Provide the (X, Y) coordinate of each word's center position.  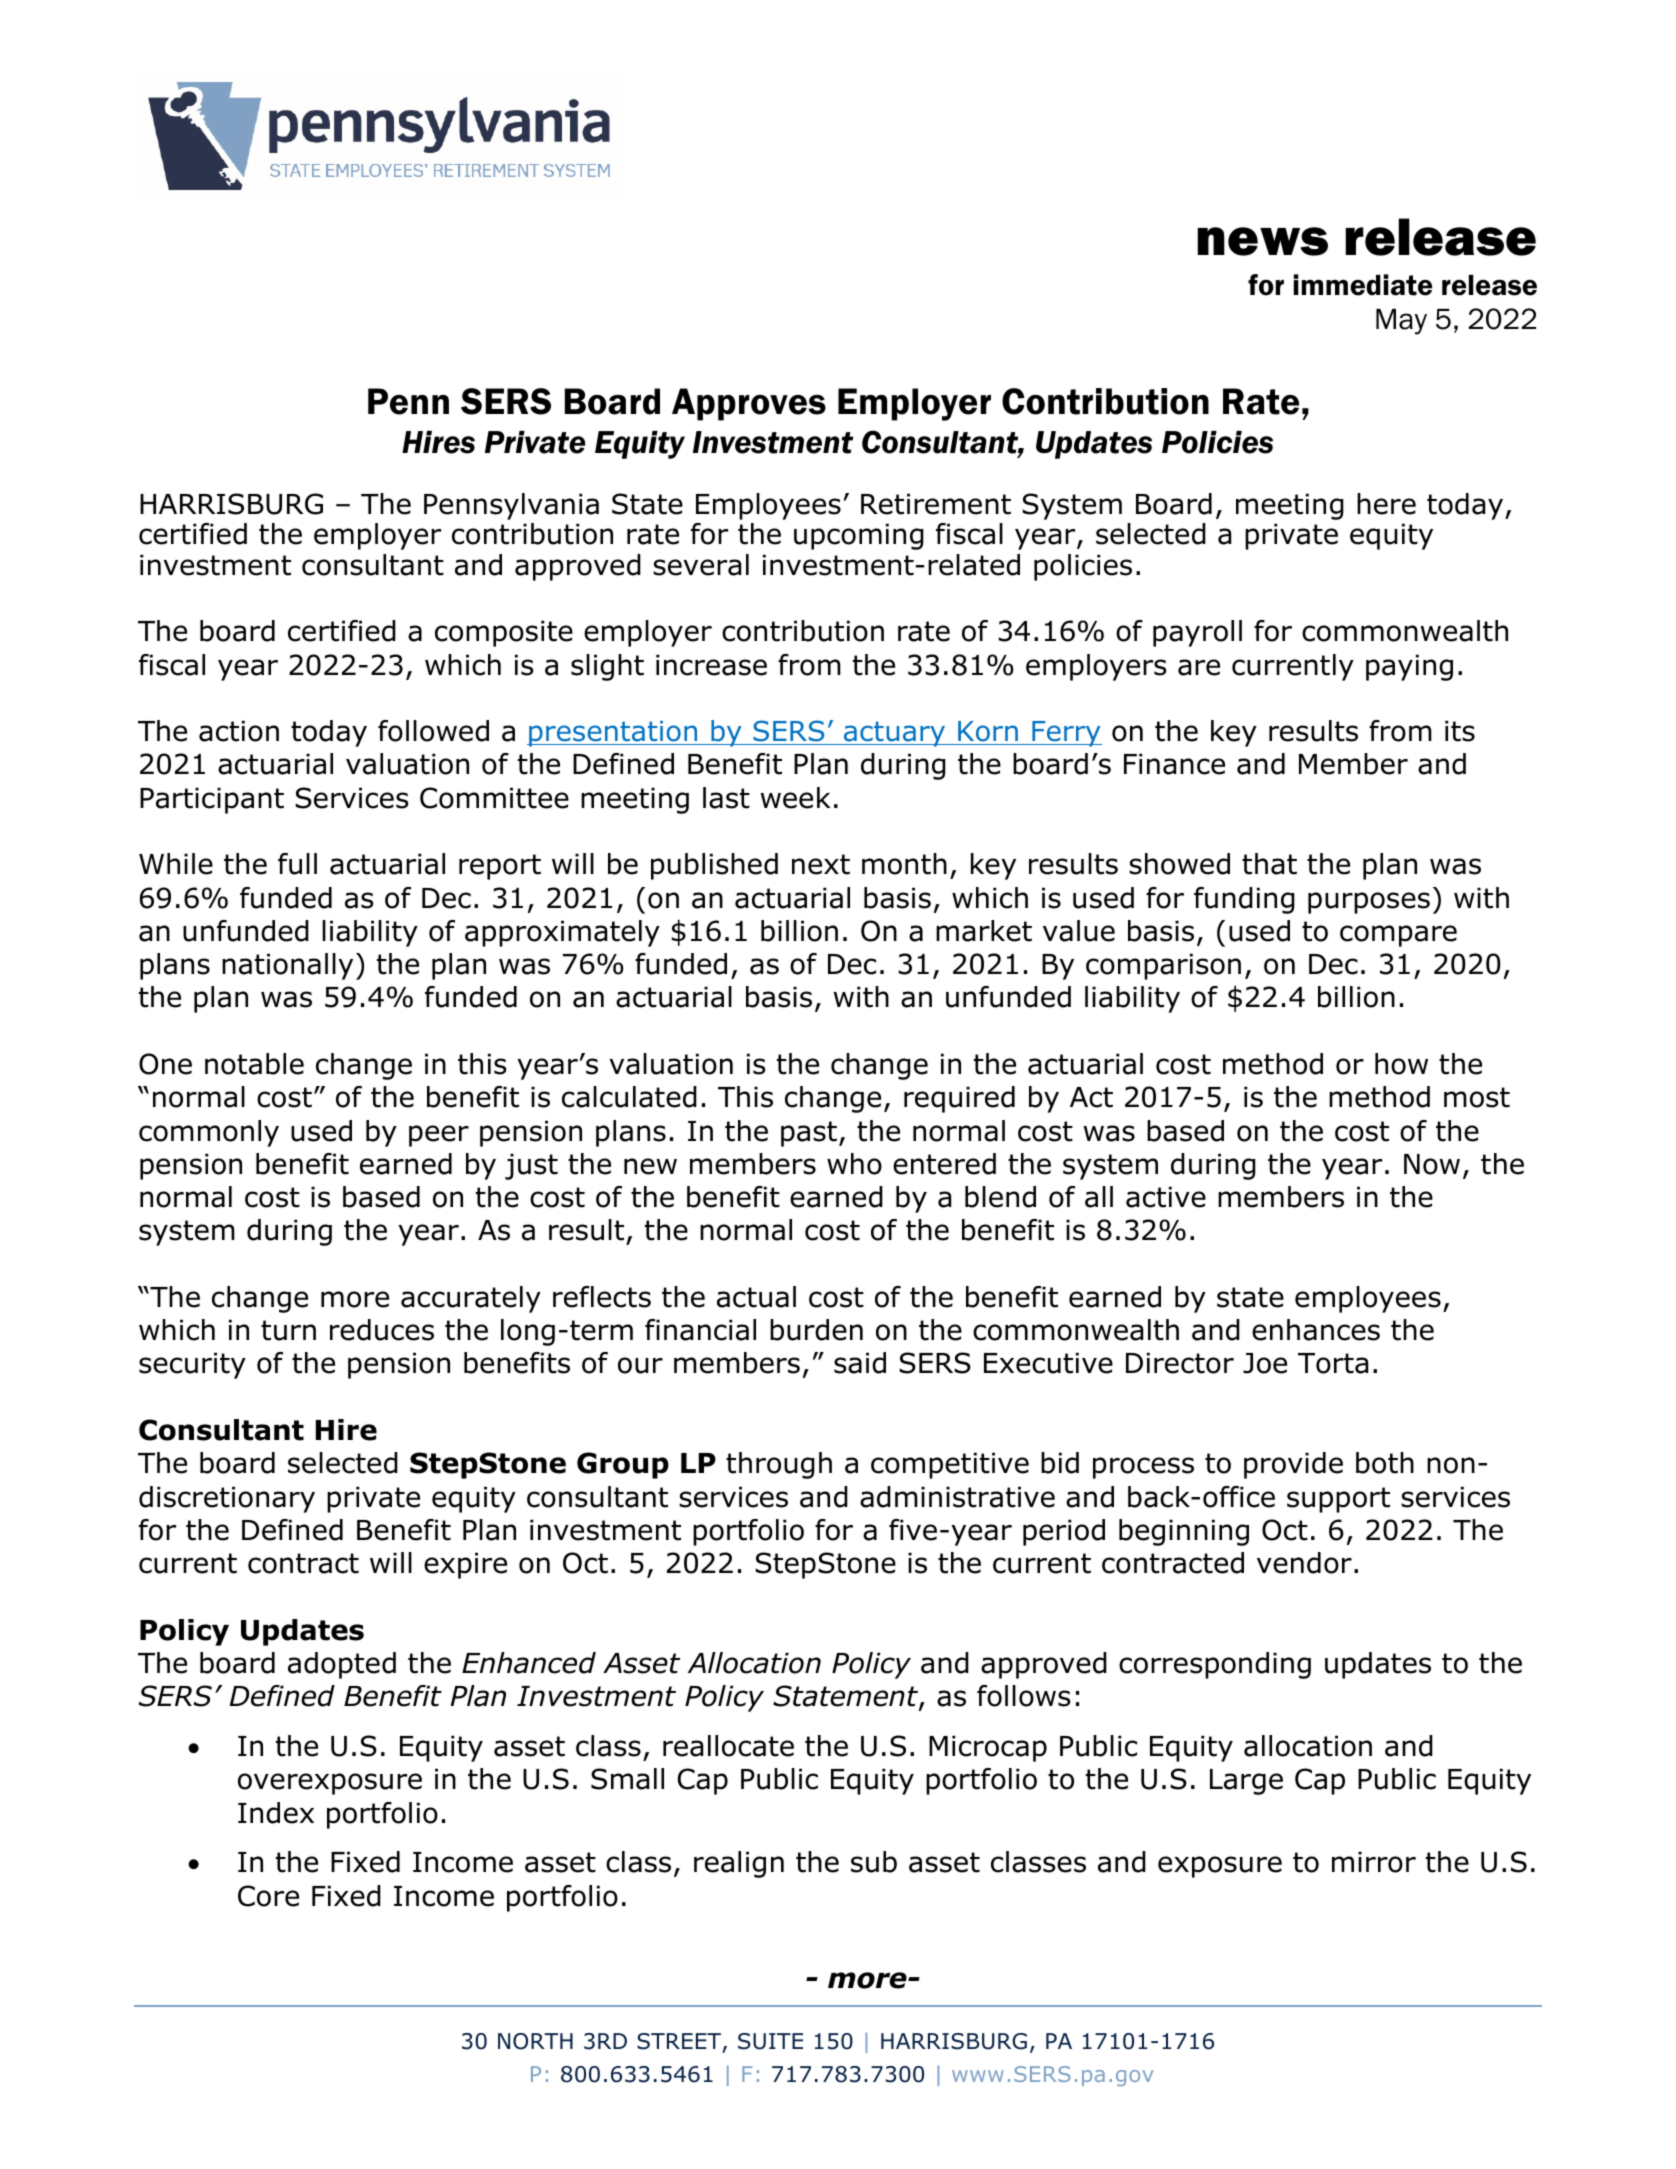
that (1269, 864)
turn (288, 1330)
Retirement (936, 504)
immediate (1363, 285)
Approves (749, 404)
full (297, 864)
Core (268, 1896)
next (821, 864)
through (779, 1465)
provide (1293, 1465)
